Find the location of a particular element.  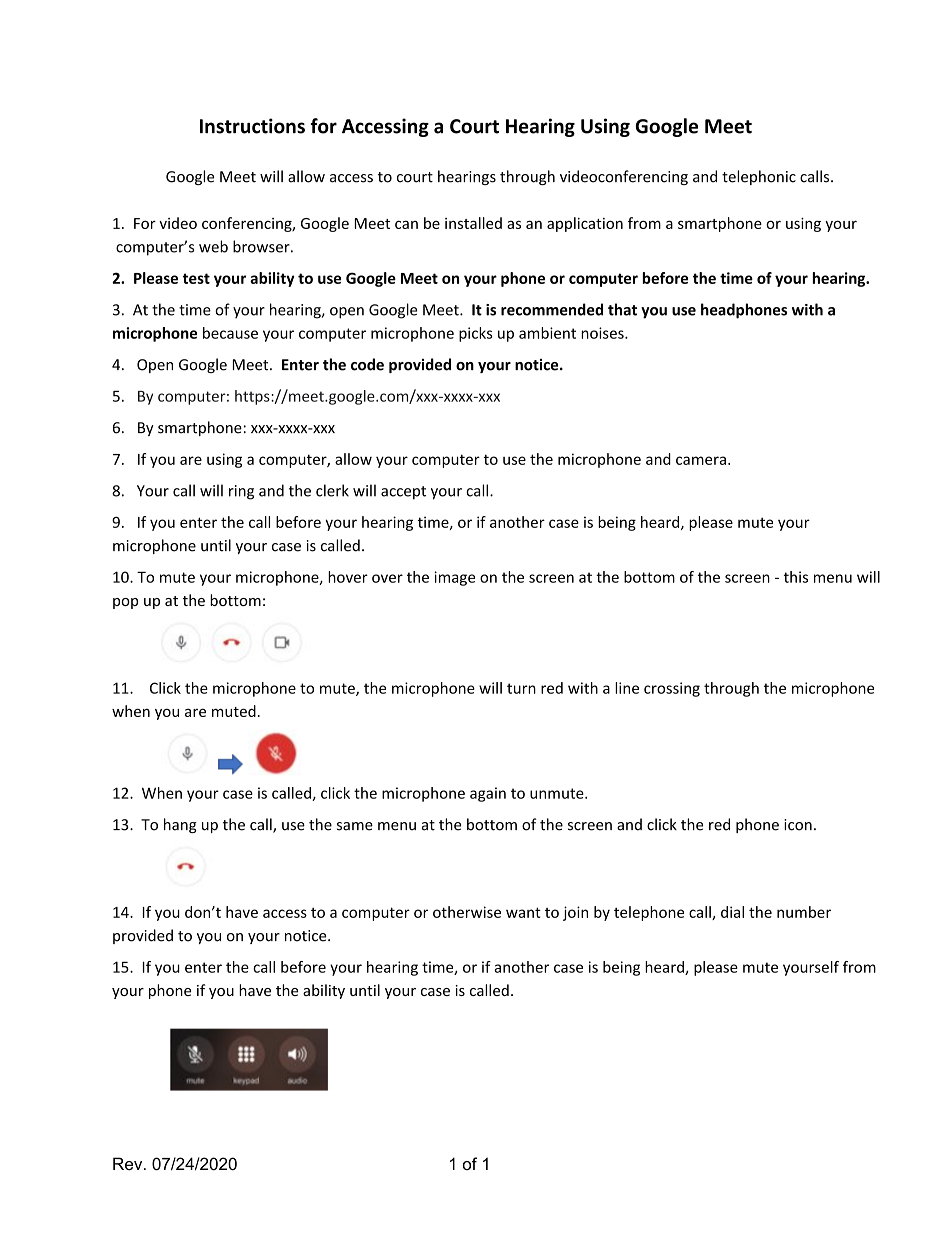

installed is located at coordinates (473, 223).
